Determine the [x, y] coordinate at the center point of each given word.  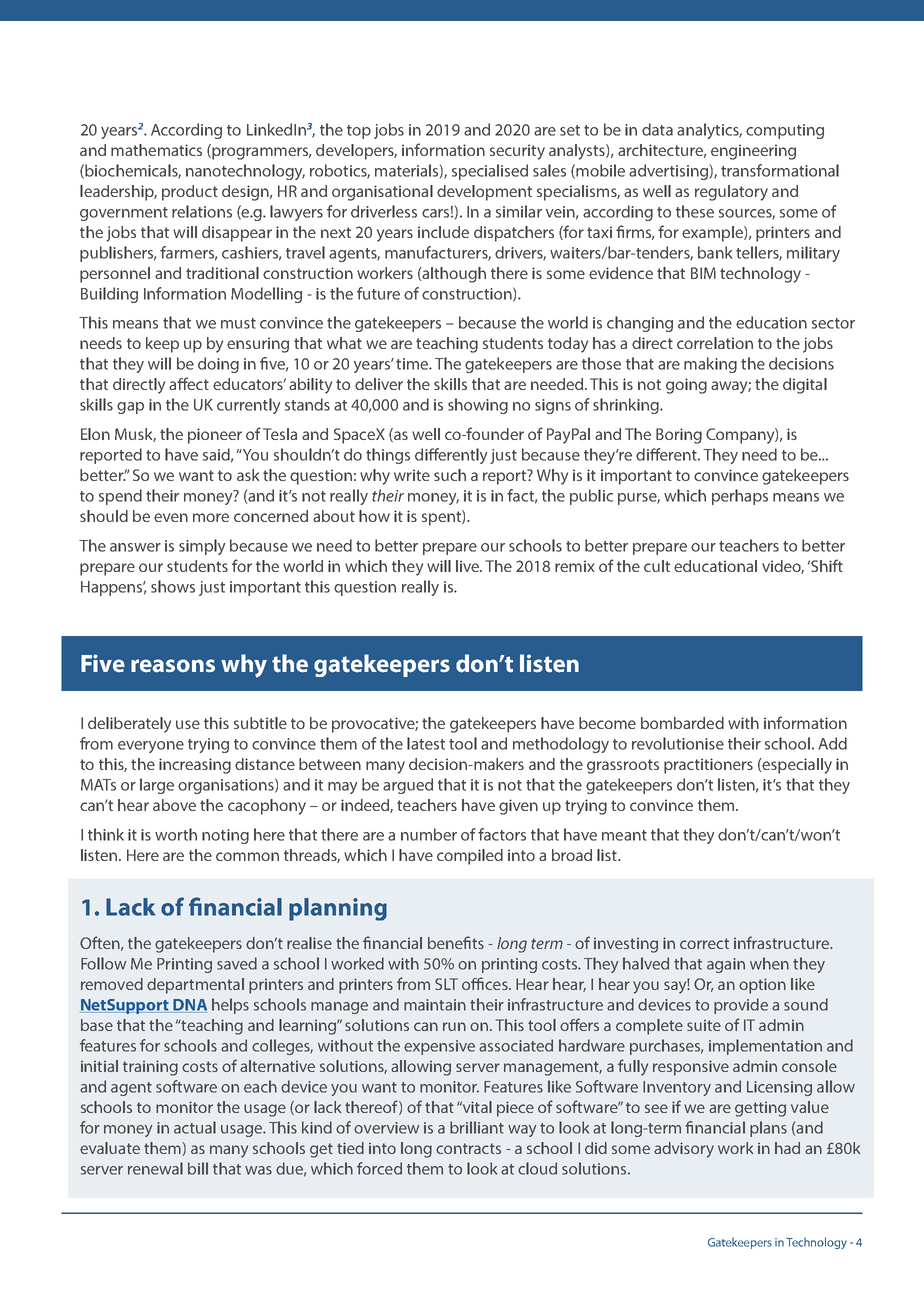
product [190, 193]
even [171, 517]
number [429, 834]
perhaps [740, 497]
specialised [490, 172]
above [174, 805]
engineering [753, 152]
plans [768, 1129]
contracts [468, 1148]
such [450, 475]
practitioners [708, 766]
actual [195, 1127]
